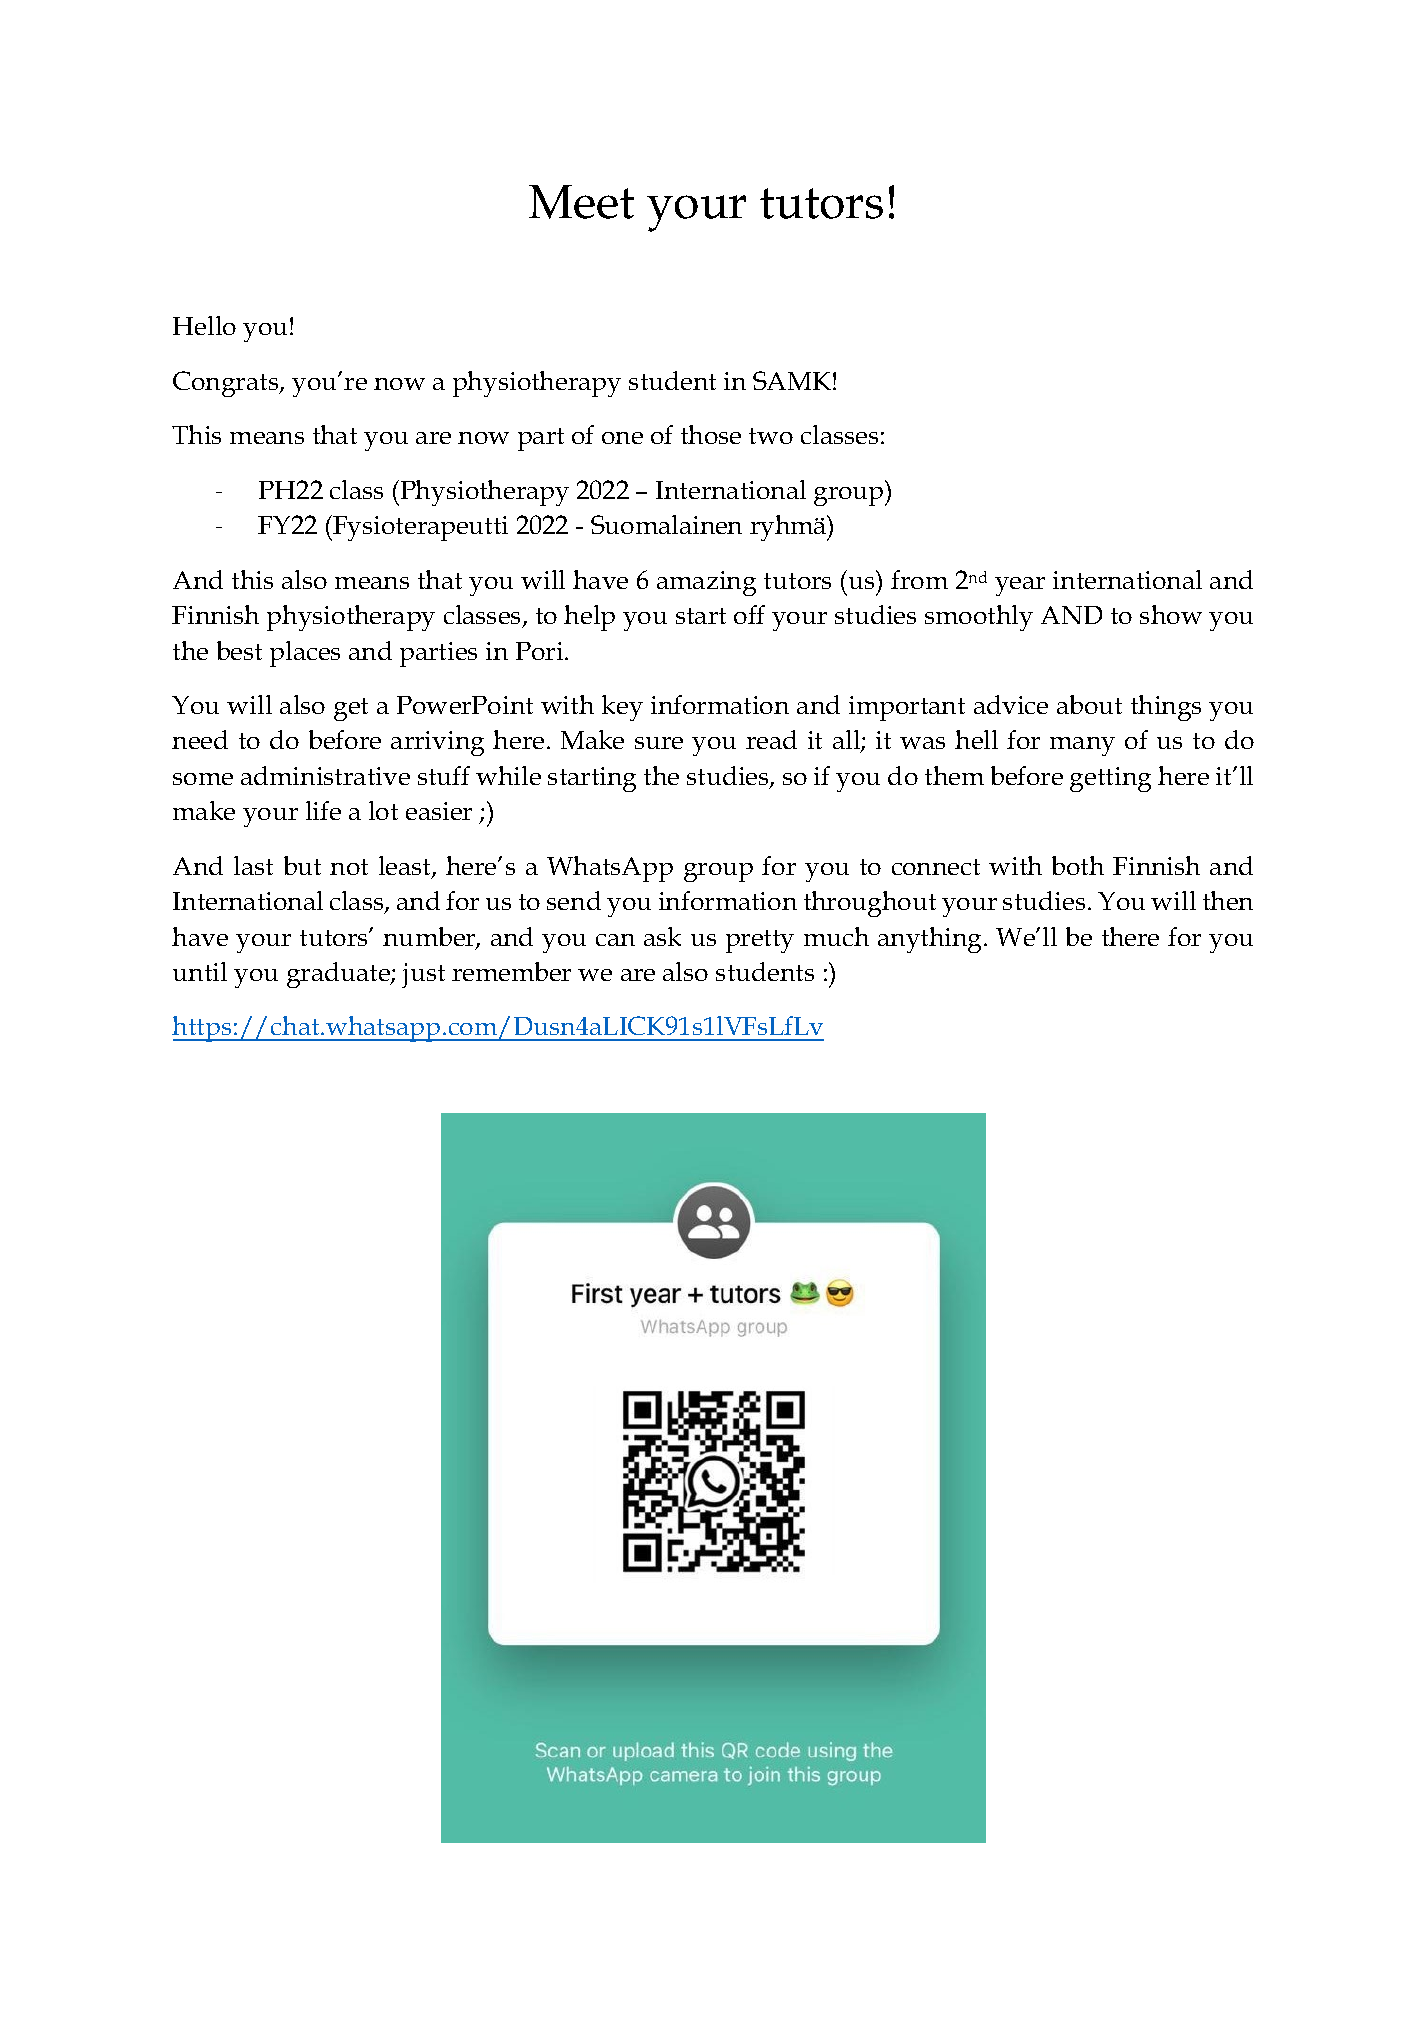  I want to click on pretty, so click(760, 941).
